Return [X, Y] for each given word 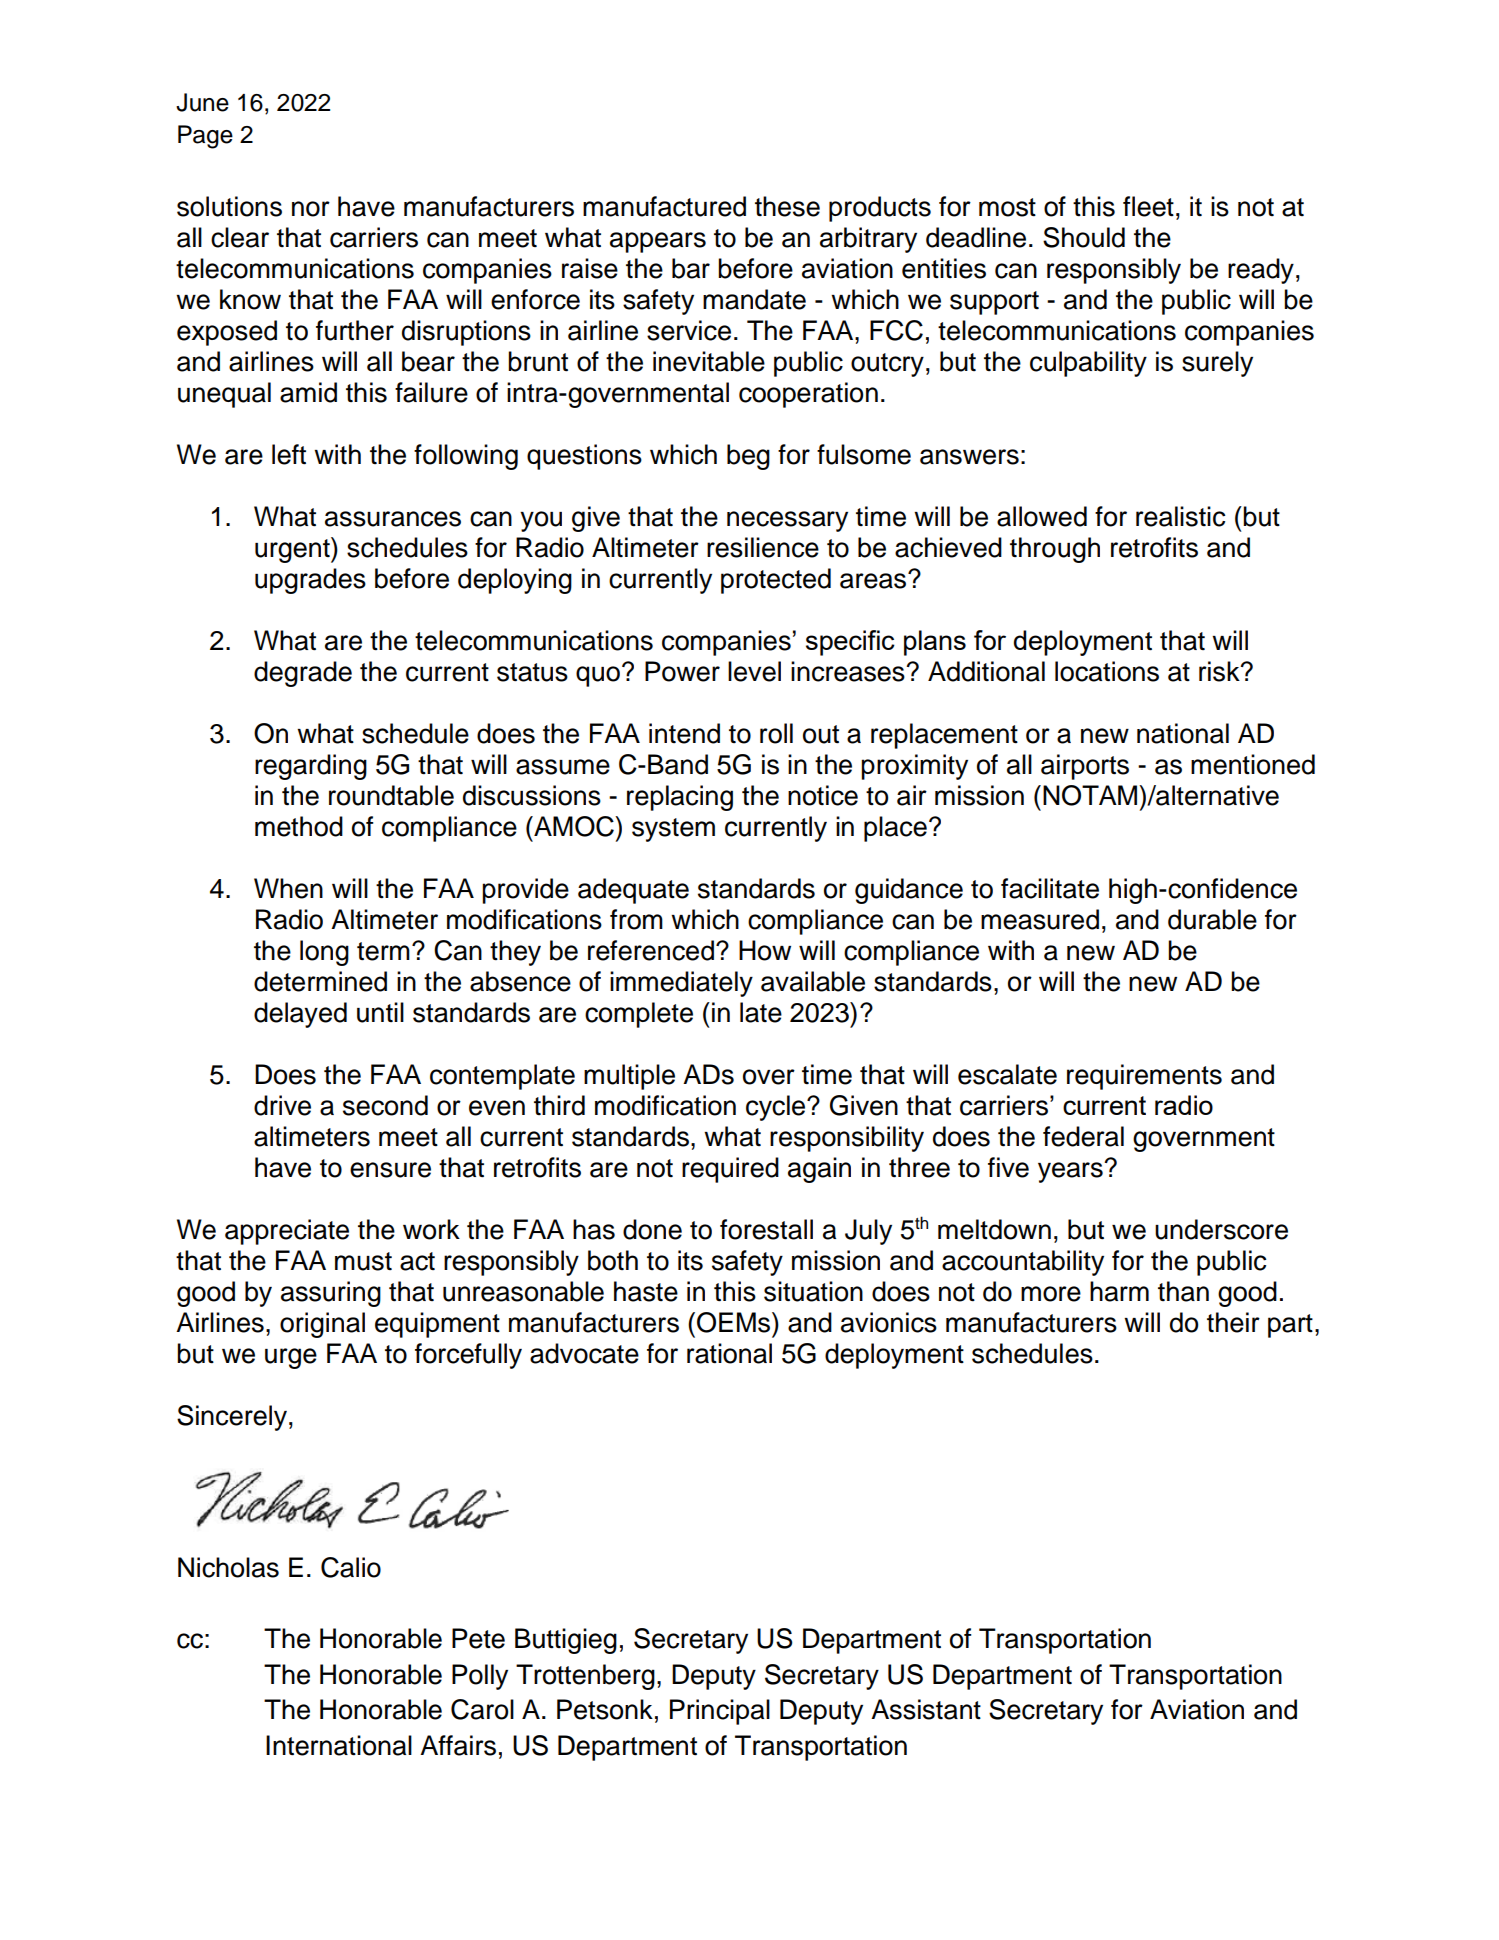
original [322, 1325]
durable [1212, 919]
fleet [1148, 206]
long [324, 953]
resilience [763, 547]
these [787, 206]
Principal [720, 1712]
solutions [229, 206]
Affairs [458, 1745]
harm [1119, 1291]
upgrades [310, 581]
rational [729, 1353]
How [765, 950]
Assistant [926, 1709]
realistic [1180, 516]
